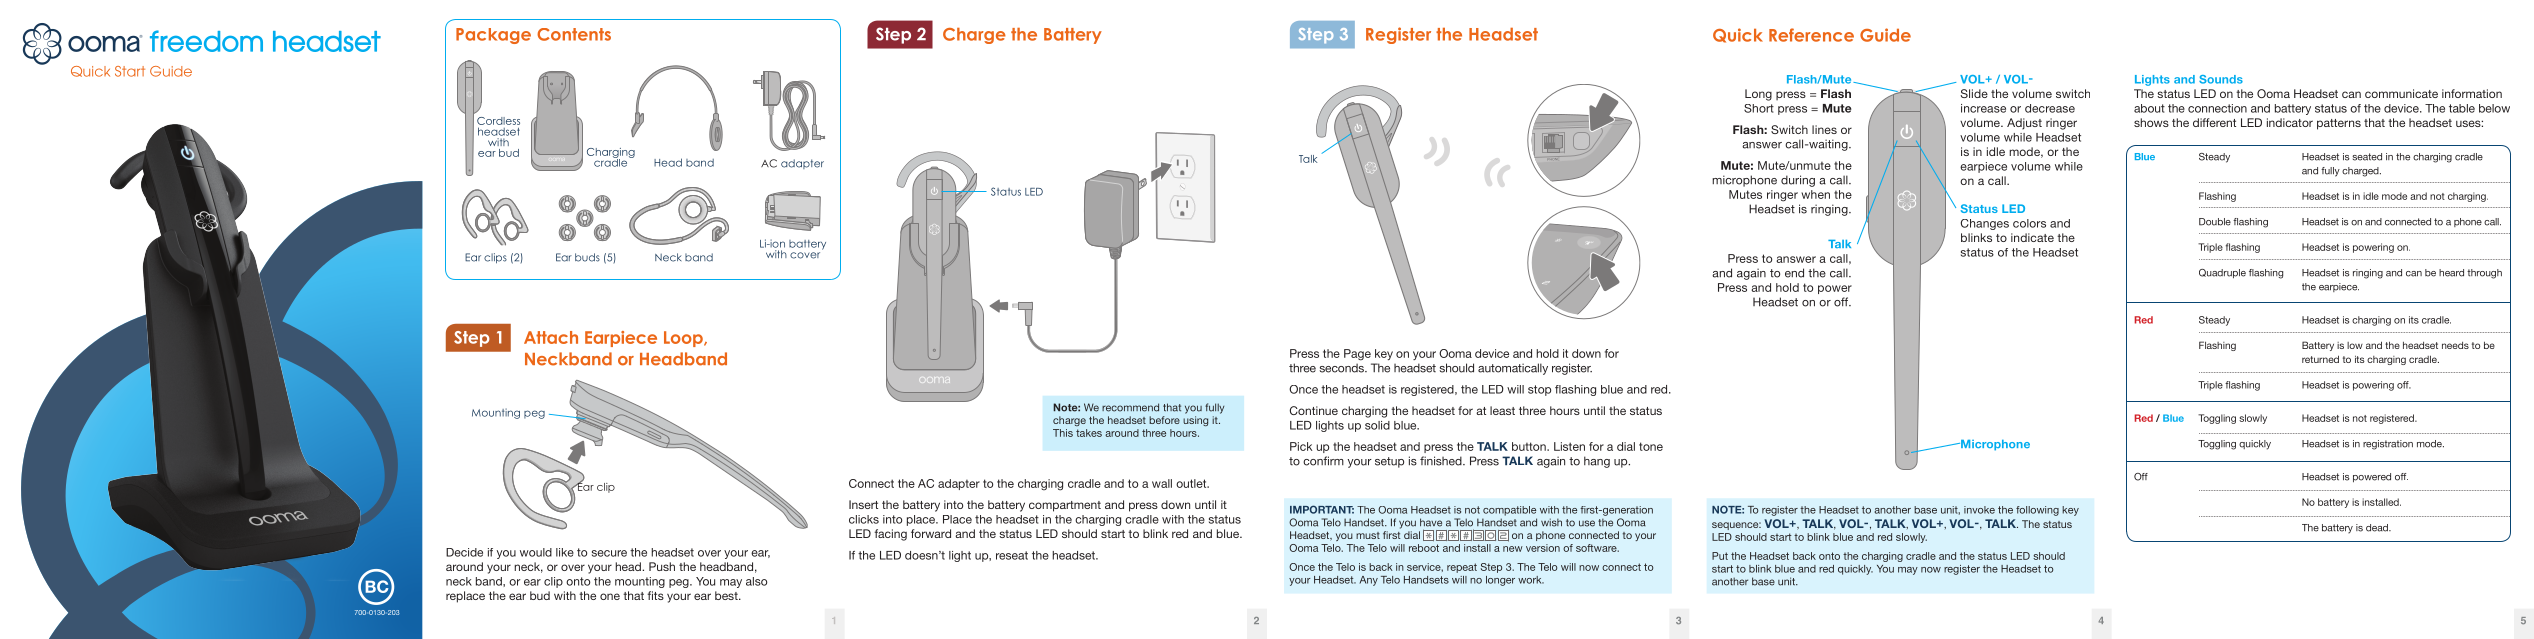 The image size is (2534, 639). Describe the element at coordinates (2367, 157) in the page. I see `seated` at that location.
